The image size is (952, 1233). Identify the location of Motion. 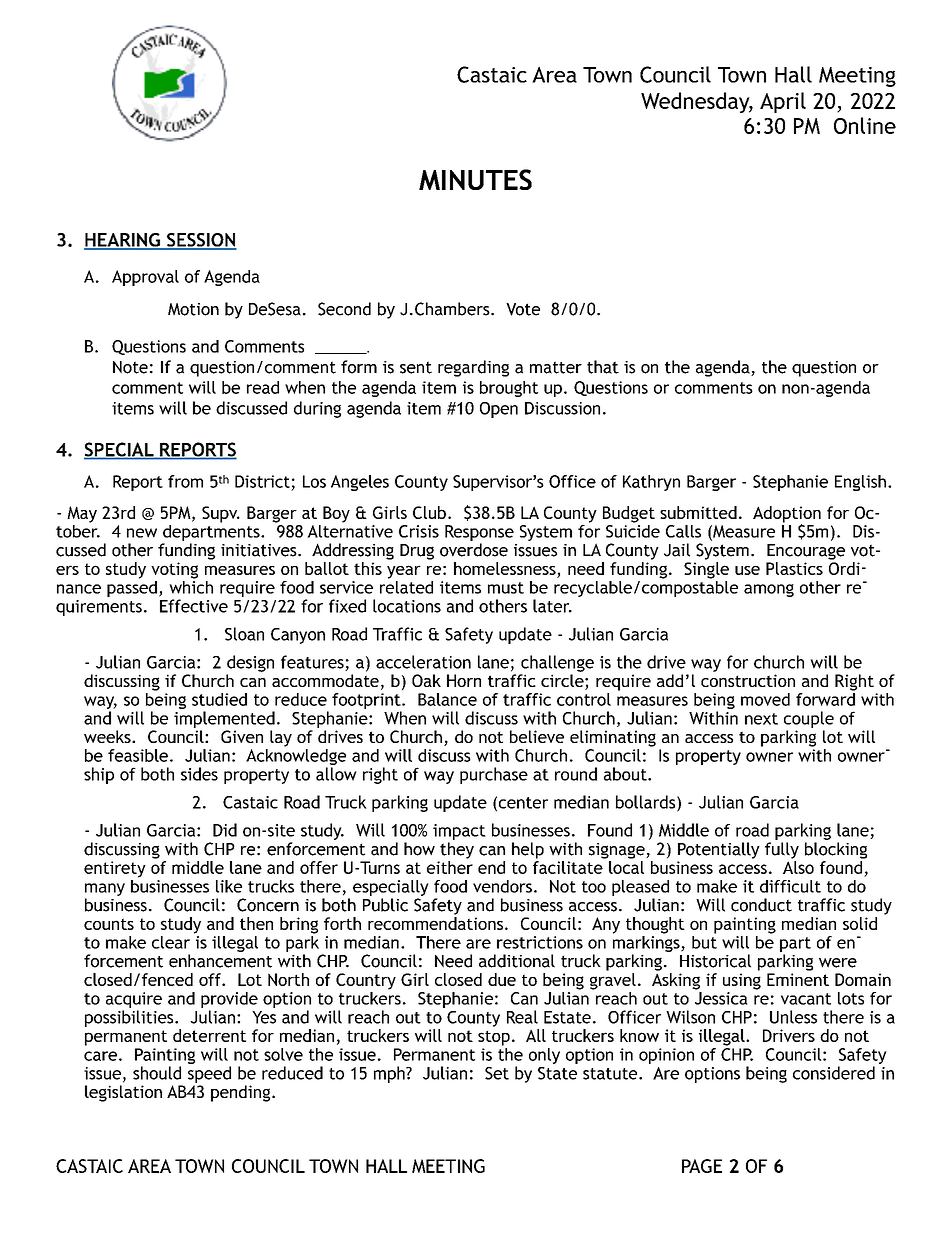
(193, 309).
